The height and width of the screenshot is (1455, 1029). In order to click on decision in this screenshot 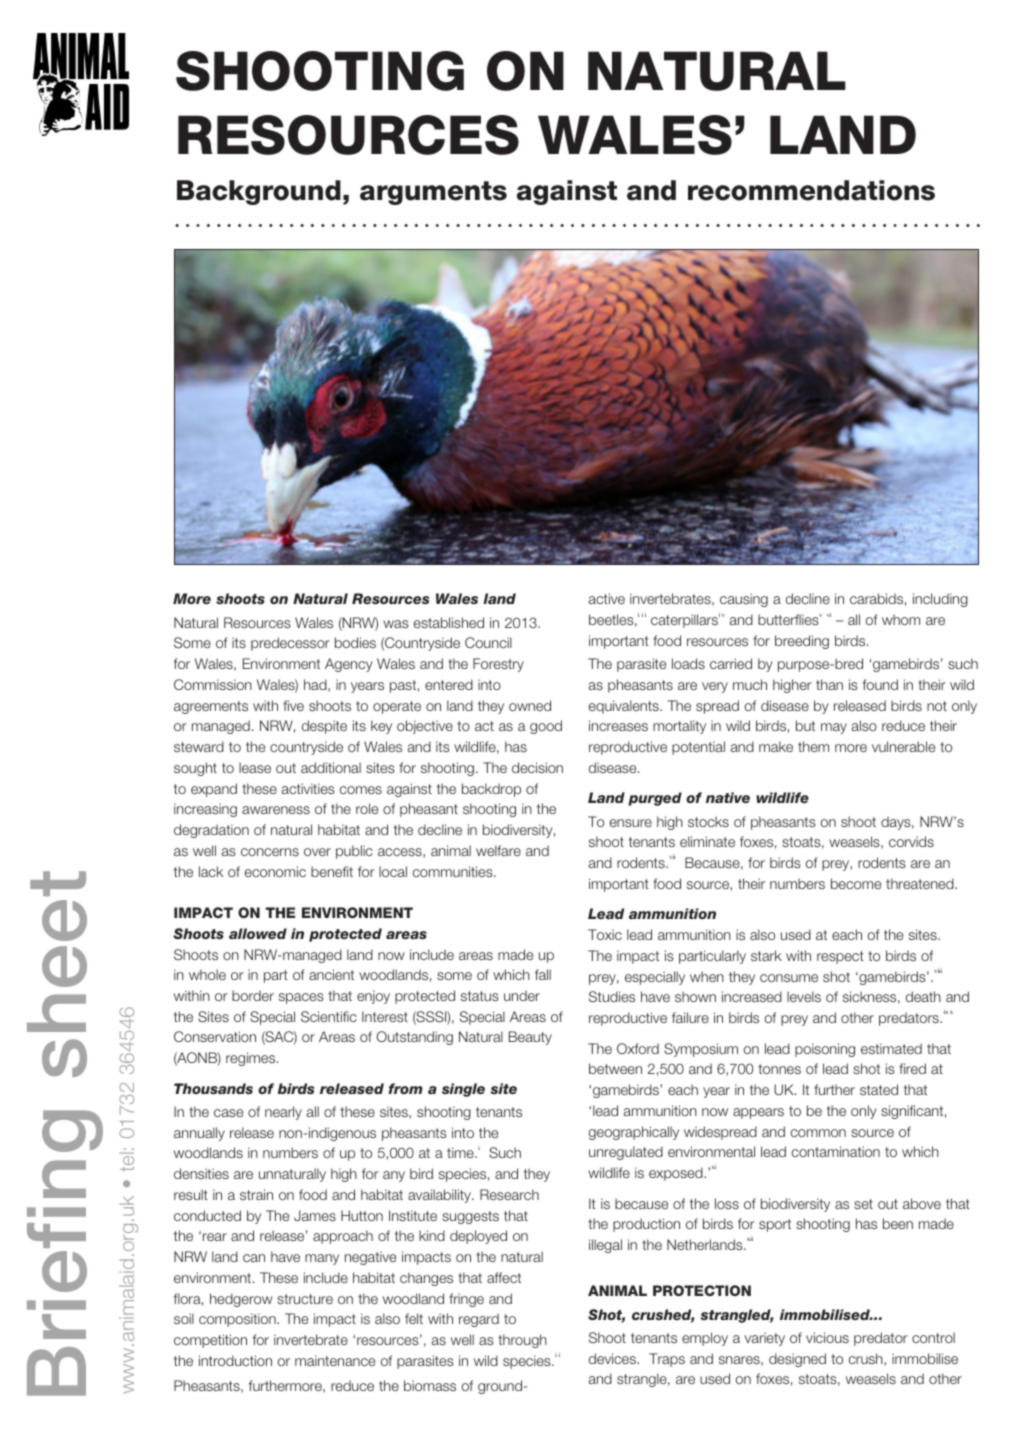, I will do `click(537, 767)`.
